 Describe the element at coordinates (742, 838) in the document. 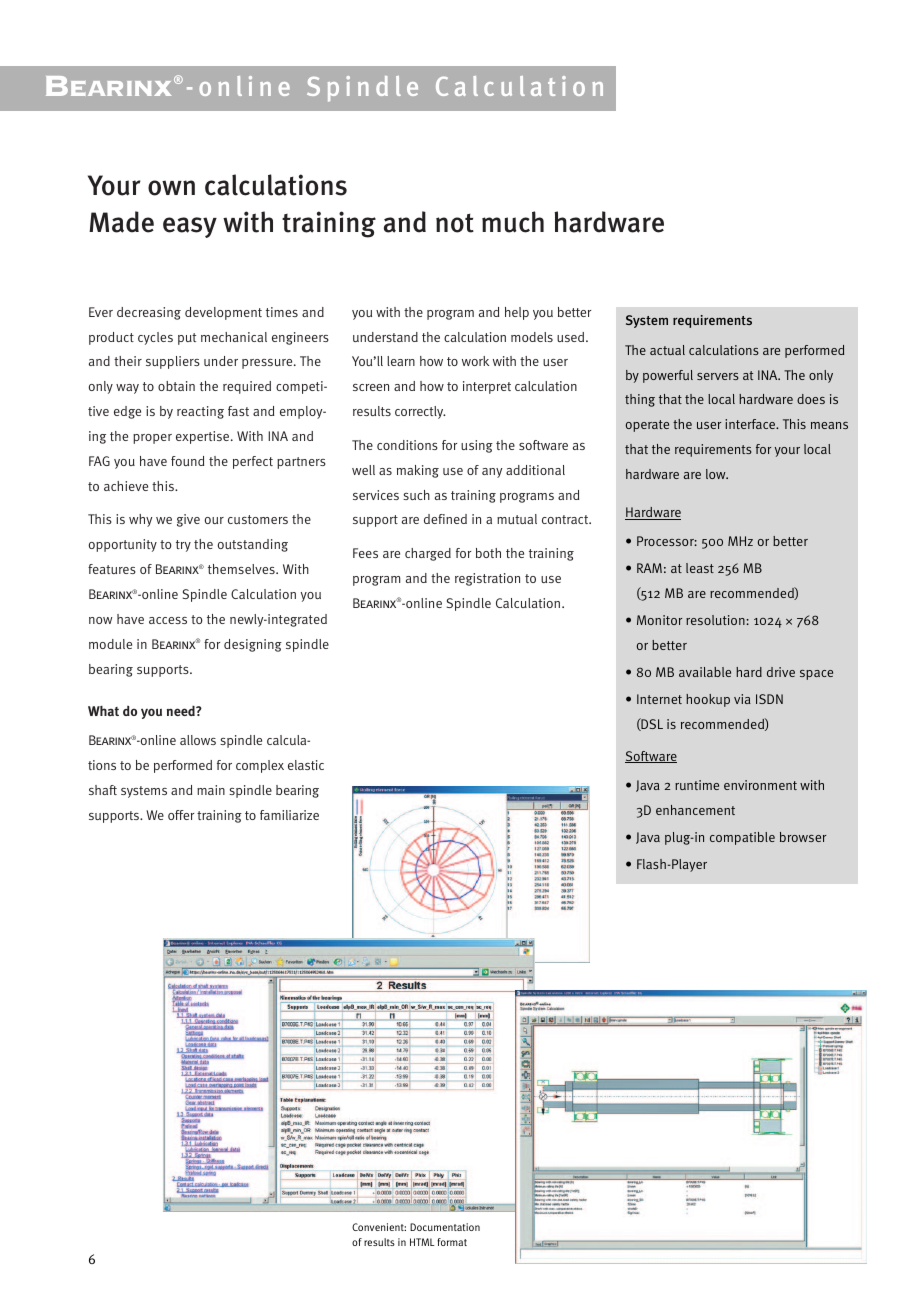

I see `compatible` at that location.
